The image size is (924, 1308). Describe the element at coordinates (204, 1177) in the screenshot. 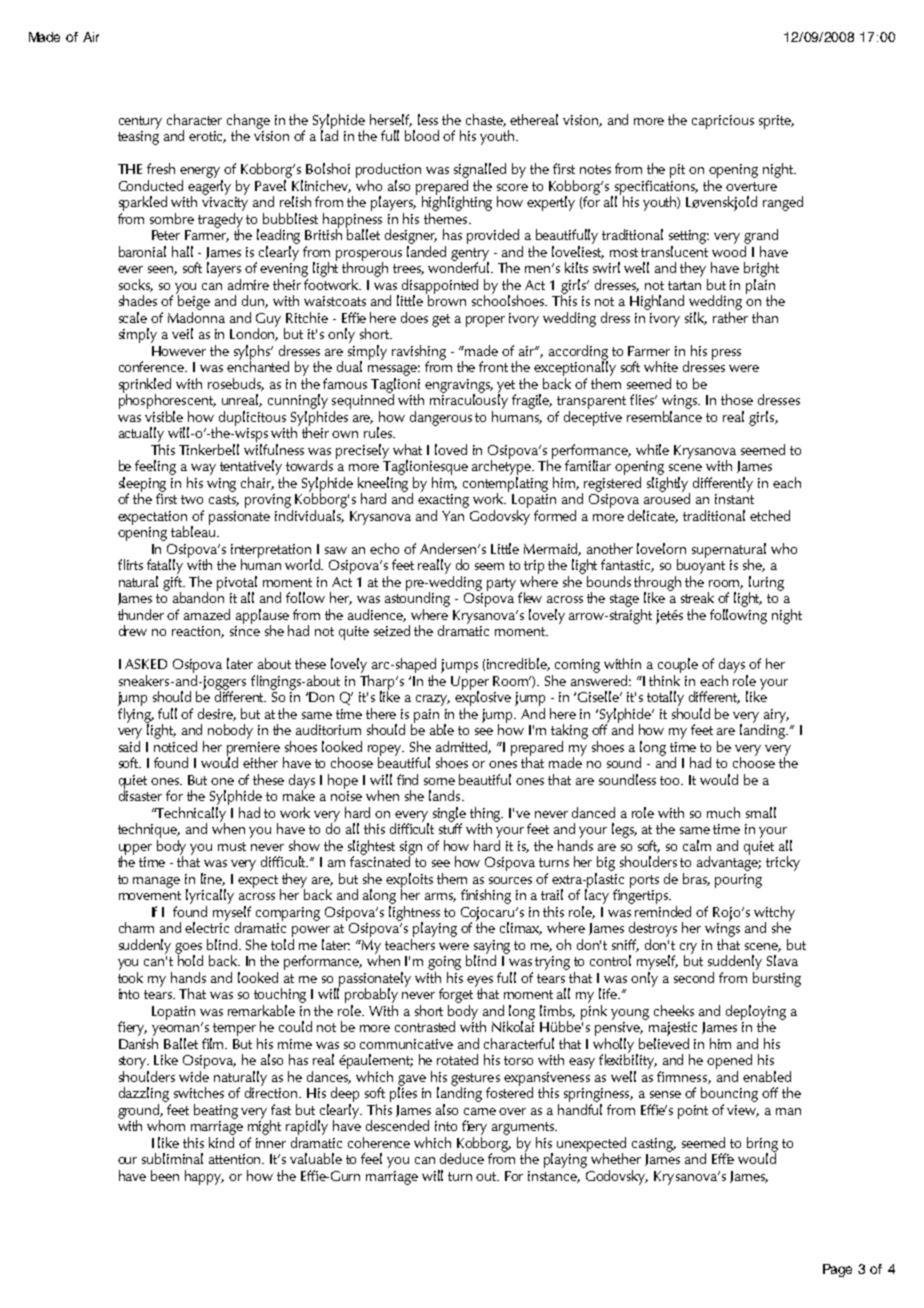

I see `happy` at that location.
